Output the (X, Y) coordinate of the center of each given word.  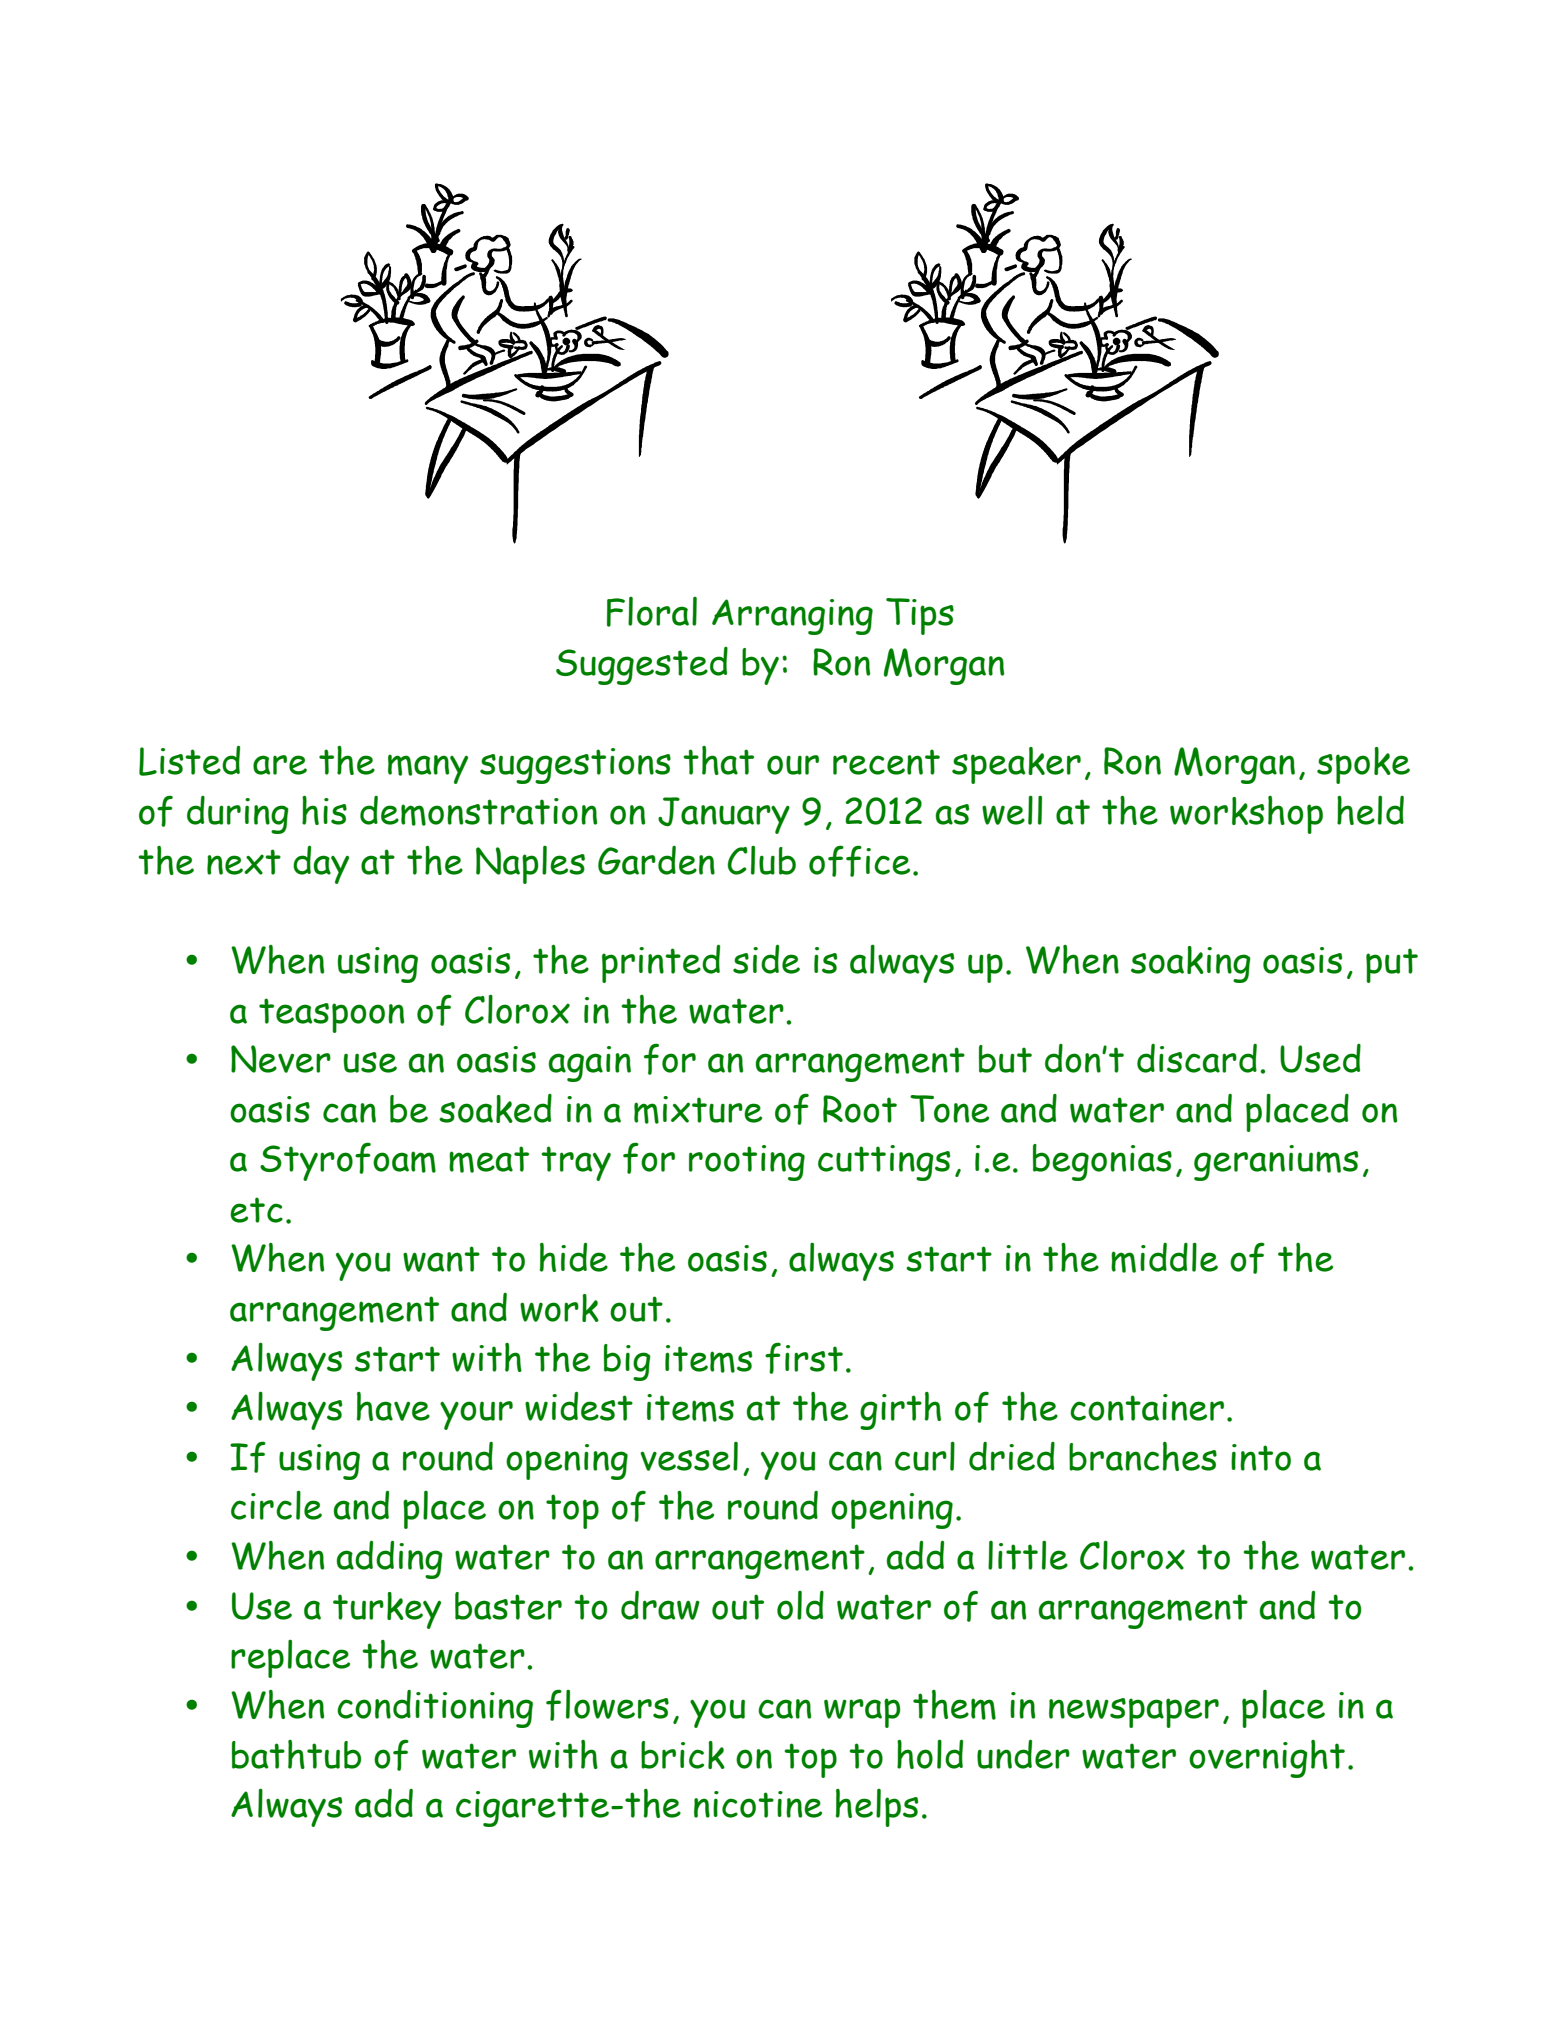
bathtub (296, 1754)
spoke (1363, 765)
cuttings (884, 1163)
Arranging (792, 617)
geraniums (1276, 1163)
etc (256, 1210)
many (428, 769)
